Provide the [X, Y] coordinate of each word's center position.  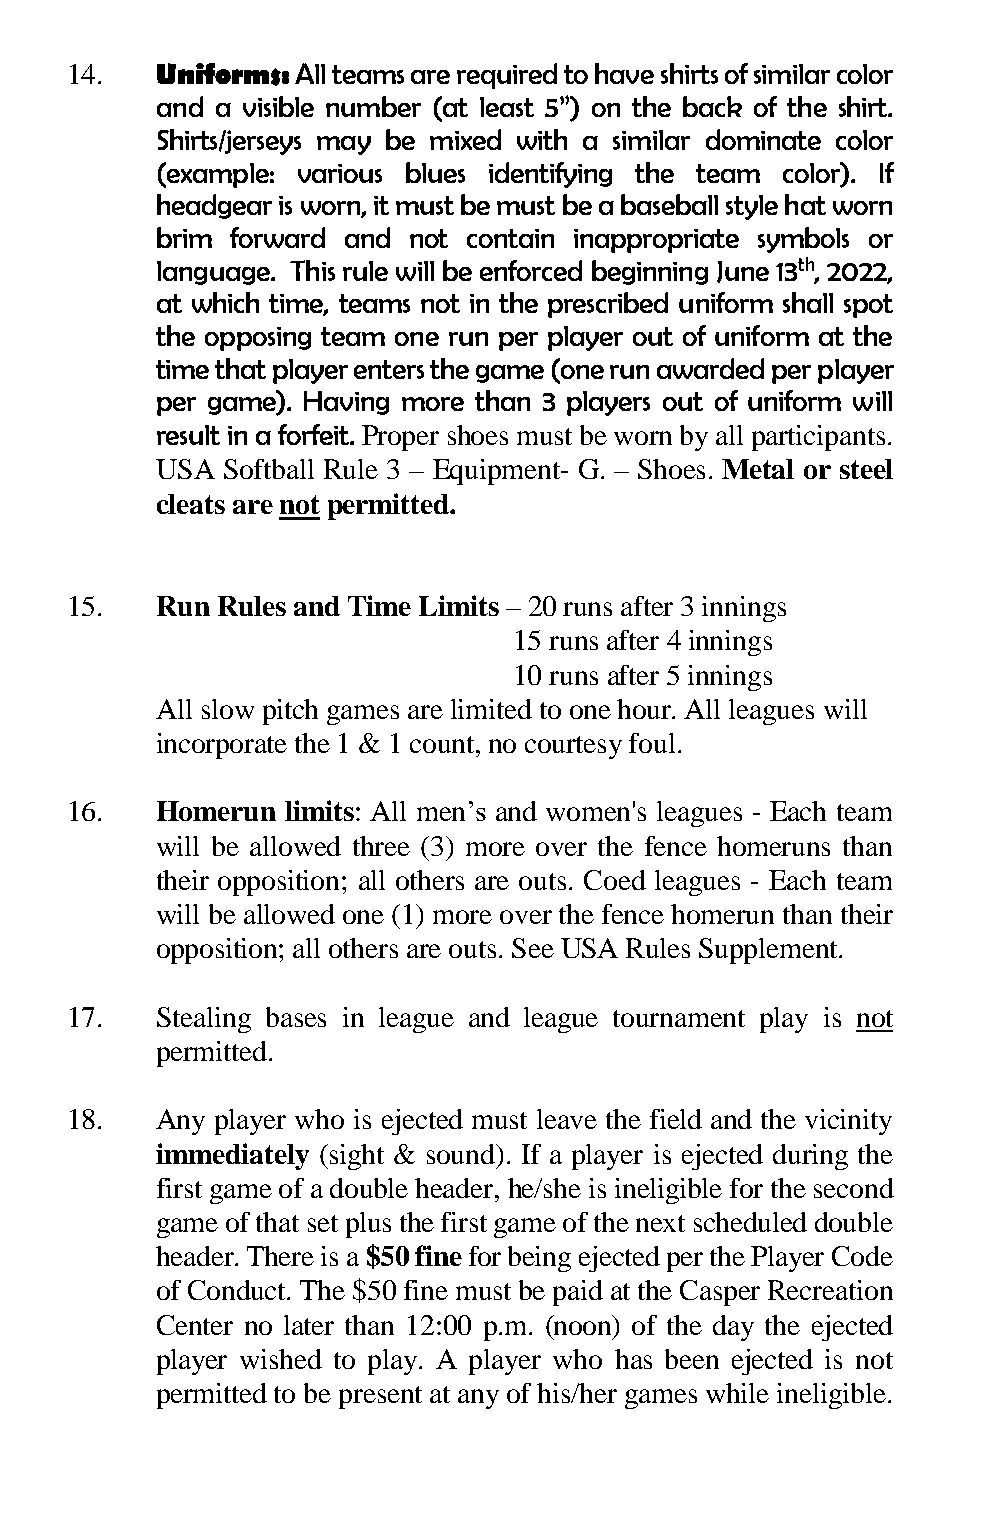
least [507, 107]
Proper [400, 438]
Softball [269, 469]
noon [584, 1329]
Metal [758, 469]
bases [296, 1017]
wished [281, 1359]
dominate [763, 139]
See [533, 948]
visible [278, 106]
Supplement [769, 951]
